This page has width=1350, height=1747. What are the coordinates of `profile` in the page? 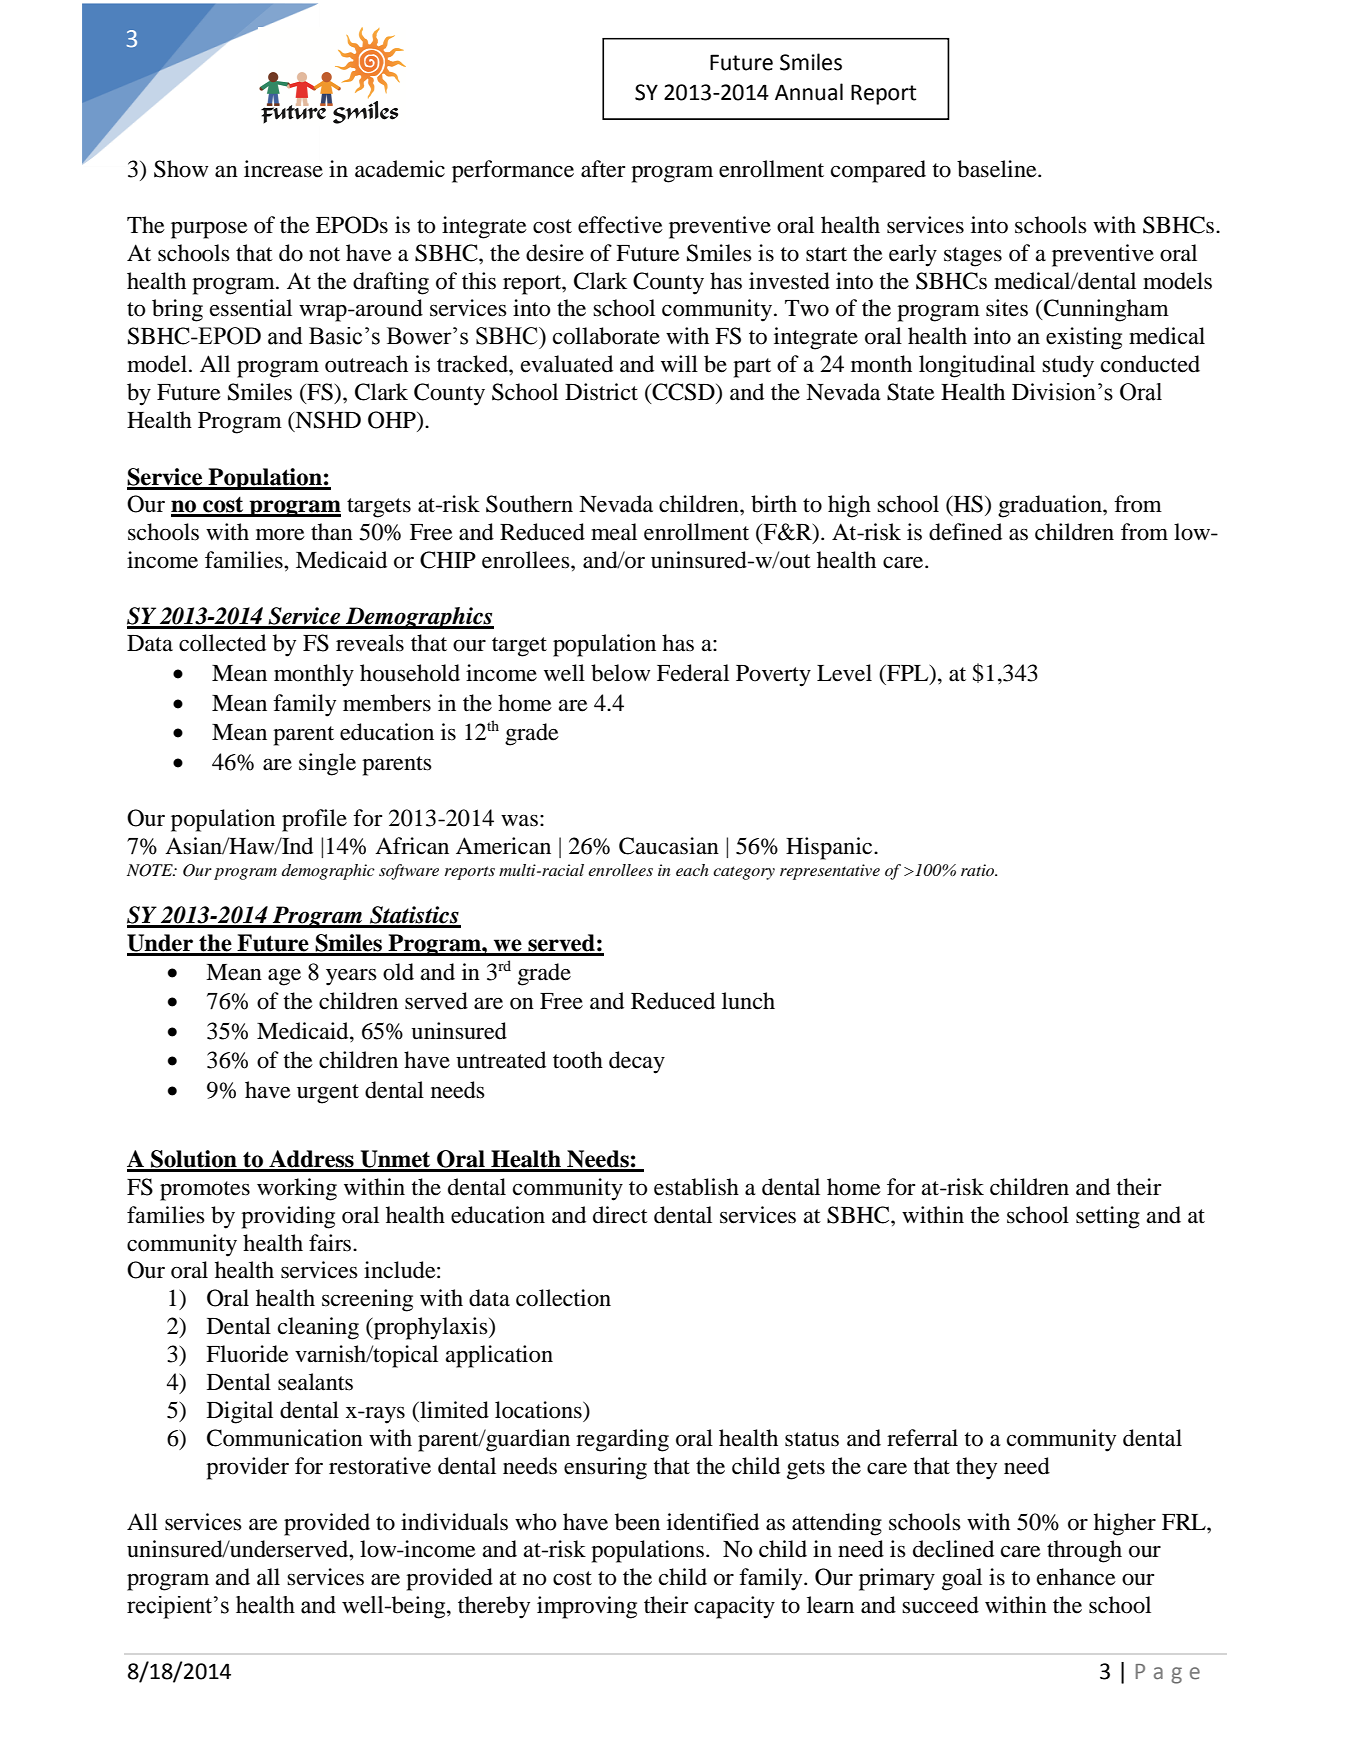 It's located at (314, 820).
